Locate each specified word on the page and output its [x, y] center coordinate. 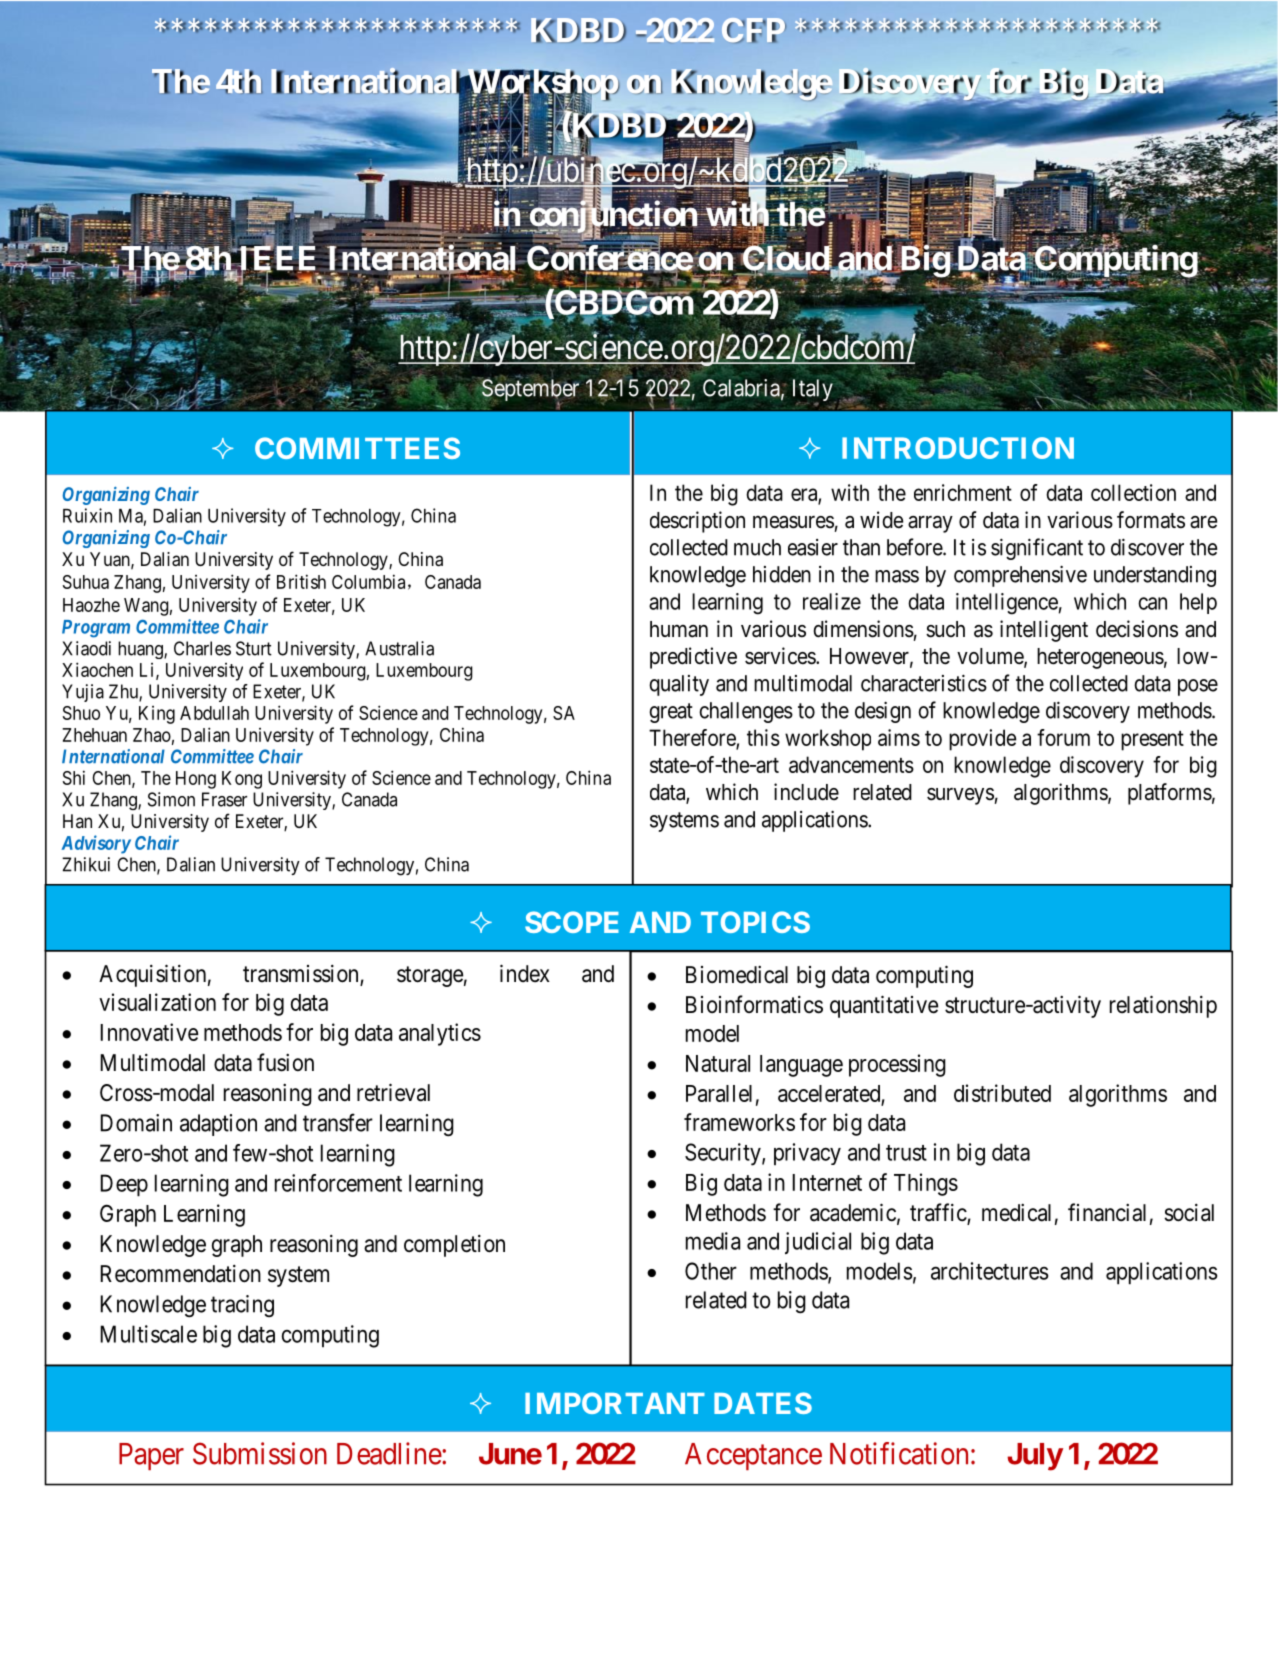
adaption [218, 1125]
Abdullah [214, 713]
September [529, 391]
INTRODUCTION [958, 448]
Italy [813, 391]
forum [1063, 737]
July [1035, 1457]
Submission [260, 1453]
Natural [718, 1063]
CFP [754, 30]
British [301, 581]
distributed [1002, 1093]
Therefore [693, 738]
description [697, 522]
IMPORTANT [615, 1403]
